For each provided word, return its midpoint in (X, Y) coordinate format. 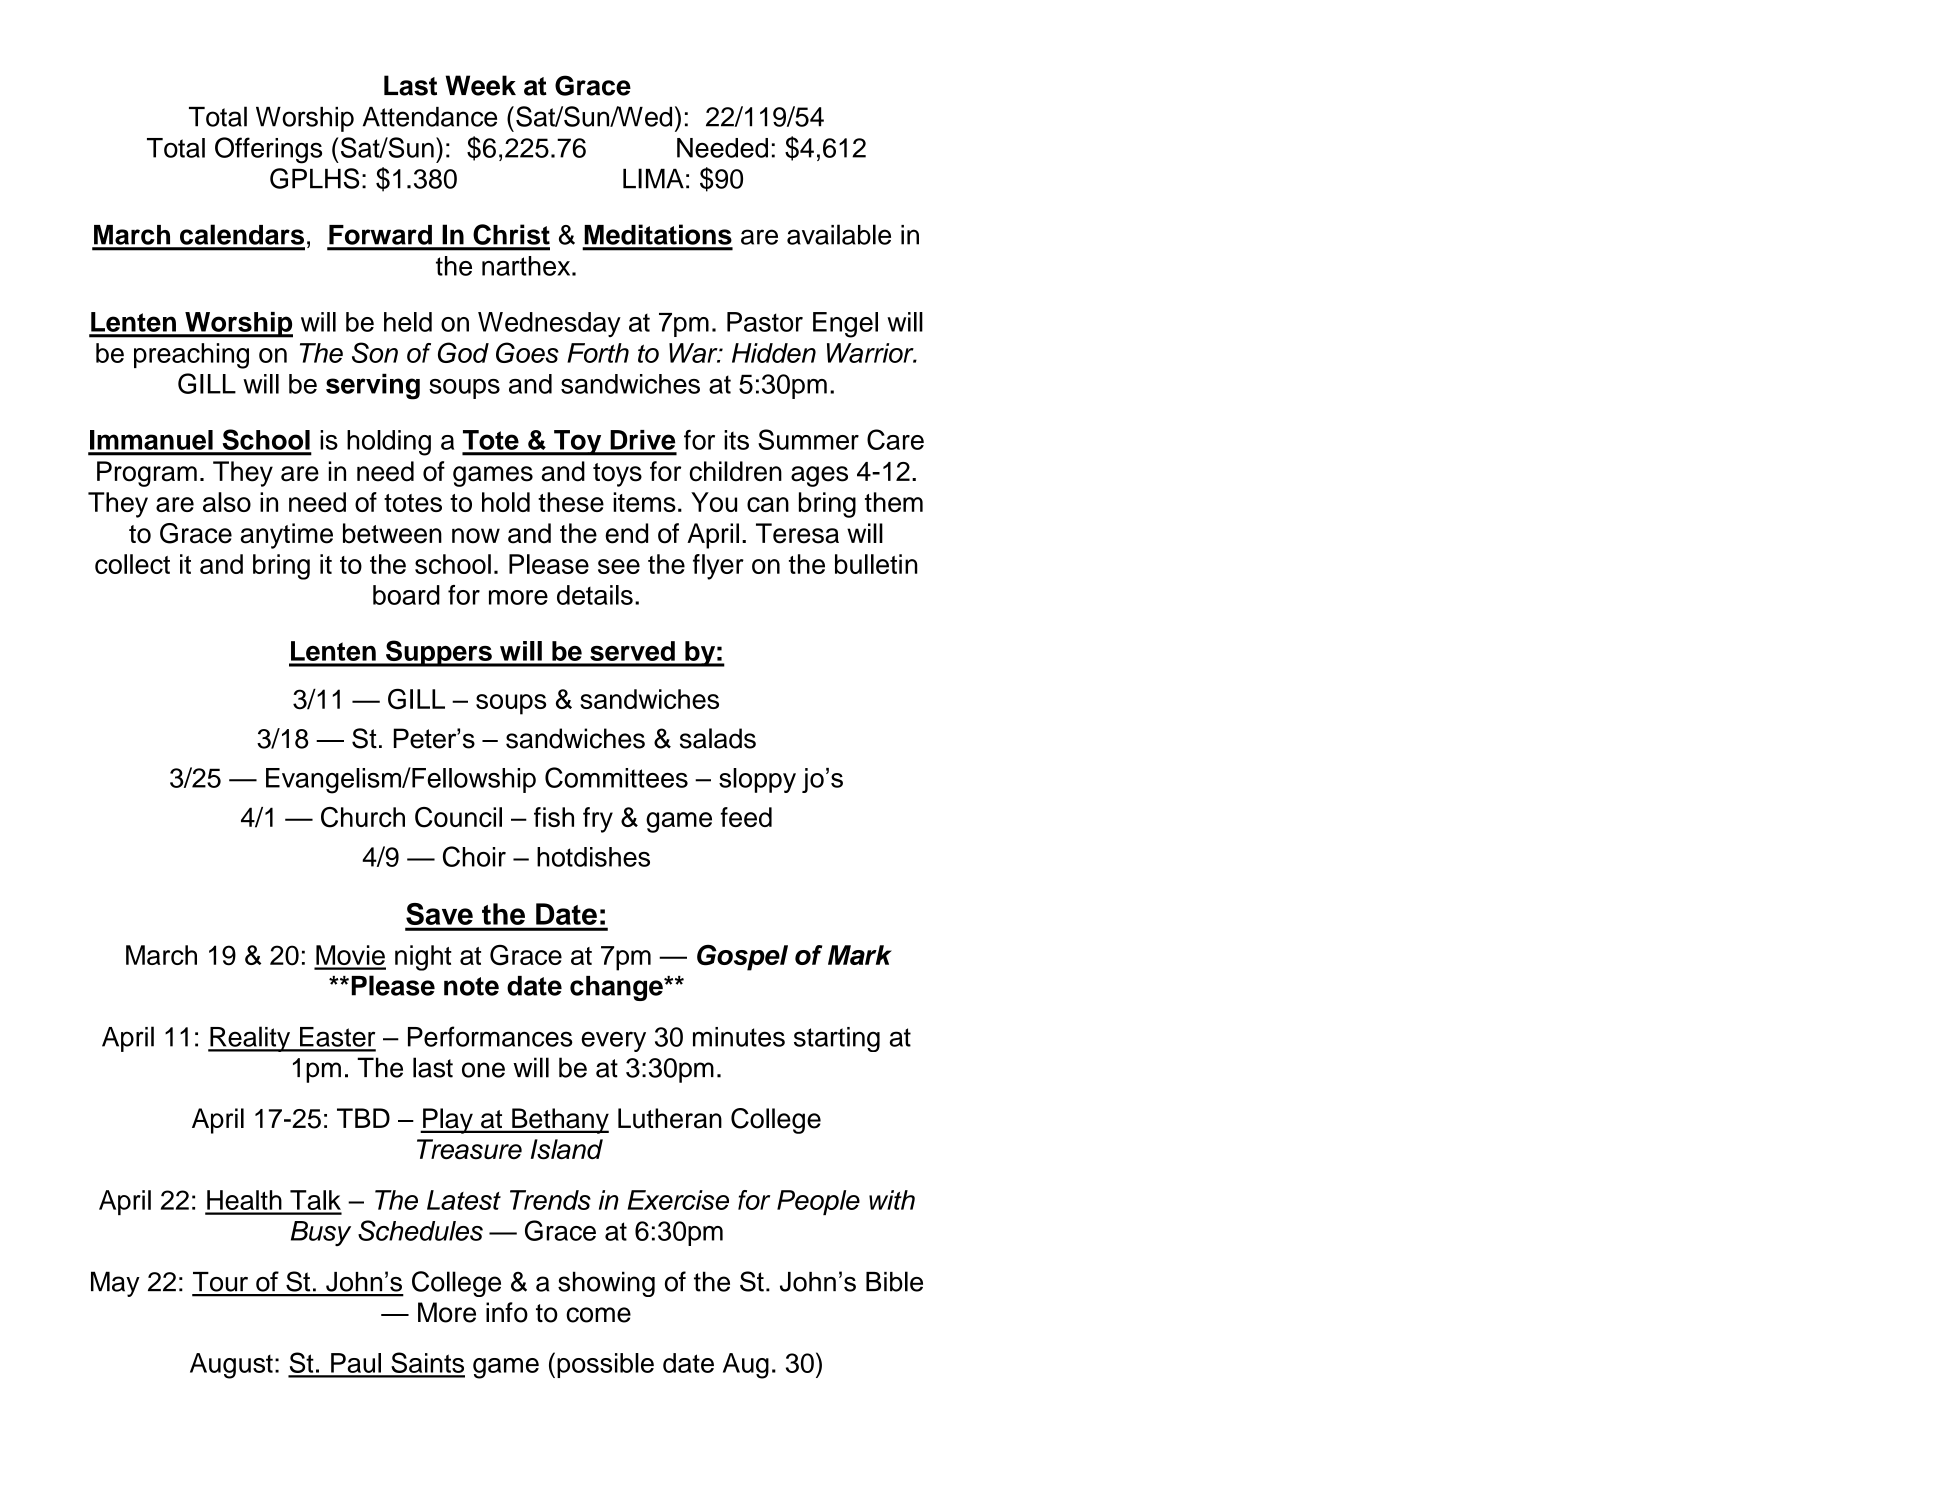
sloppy (757, 780)
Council (458, 817)
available (839, 234)
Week (481, 85)
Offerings (268, 150)
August (231, 1366)
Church (363, 817)
